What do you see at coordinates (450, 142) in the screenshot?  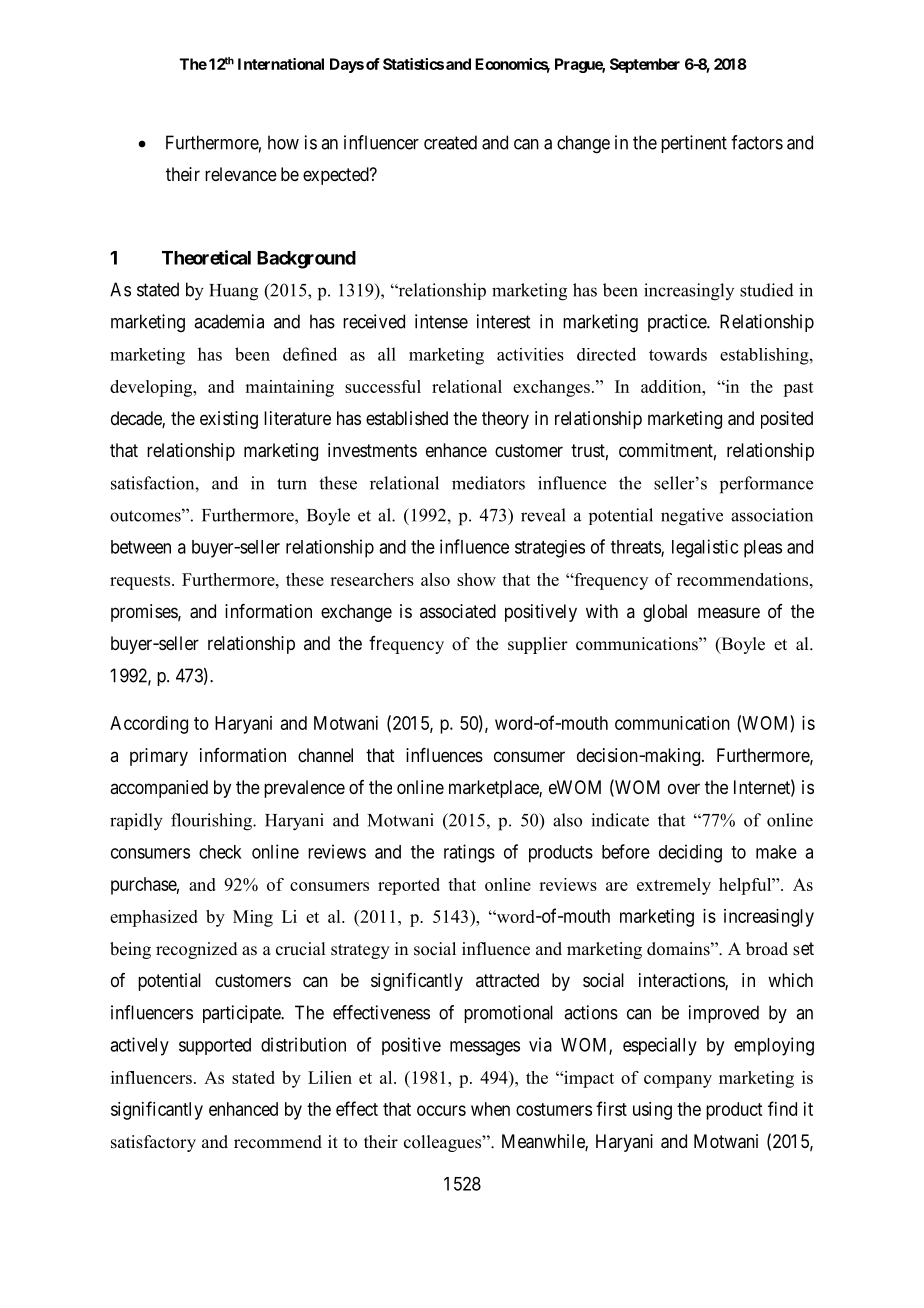 I see `created` at bounding box center [450, 142].
